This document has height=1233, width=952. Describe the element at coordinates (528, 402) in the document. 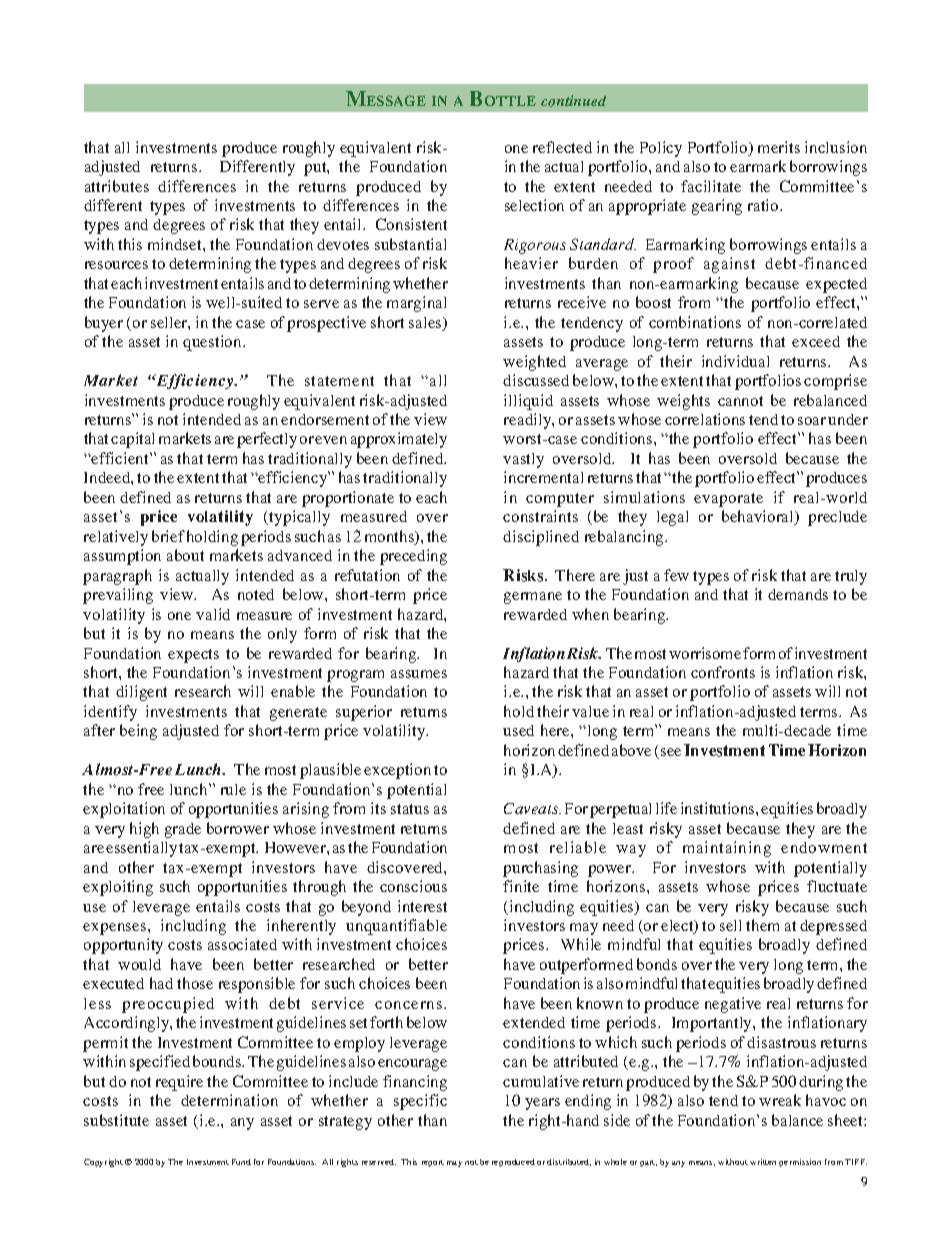

I see `illiquid` at that location.
